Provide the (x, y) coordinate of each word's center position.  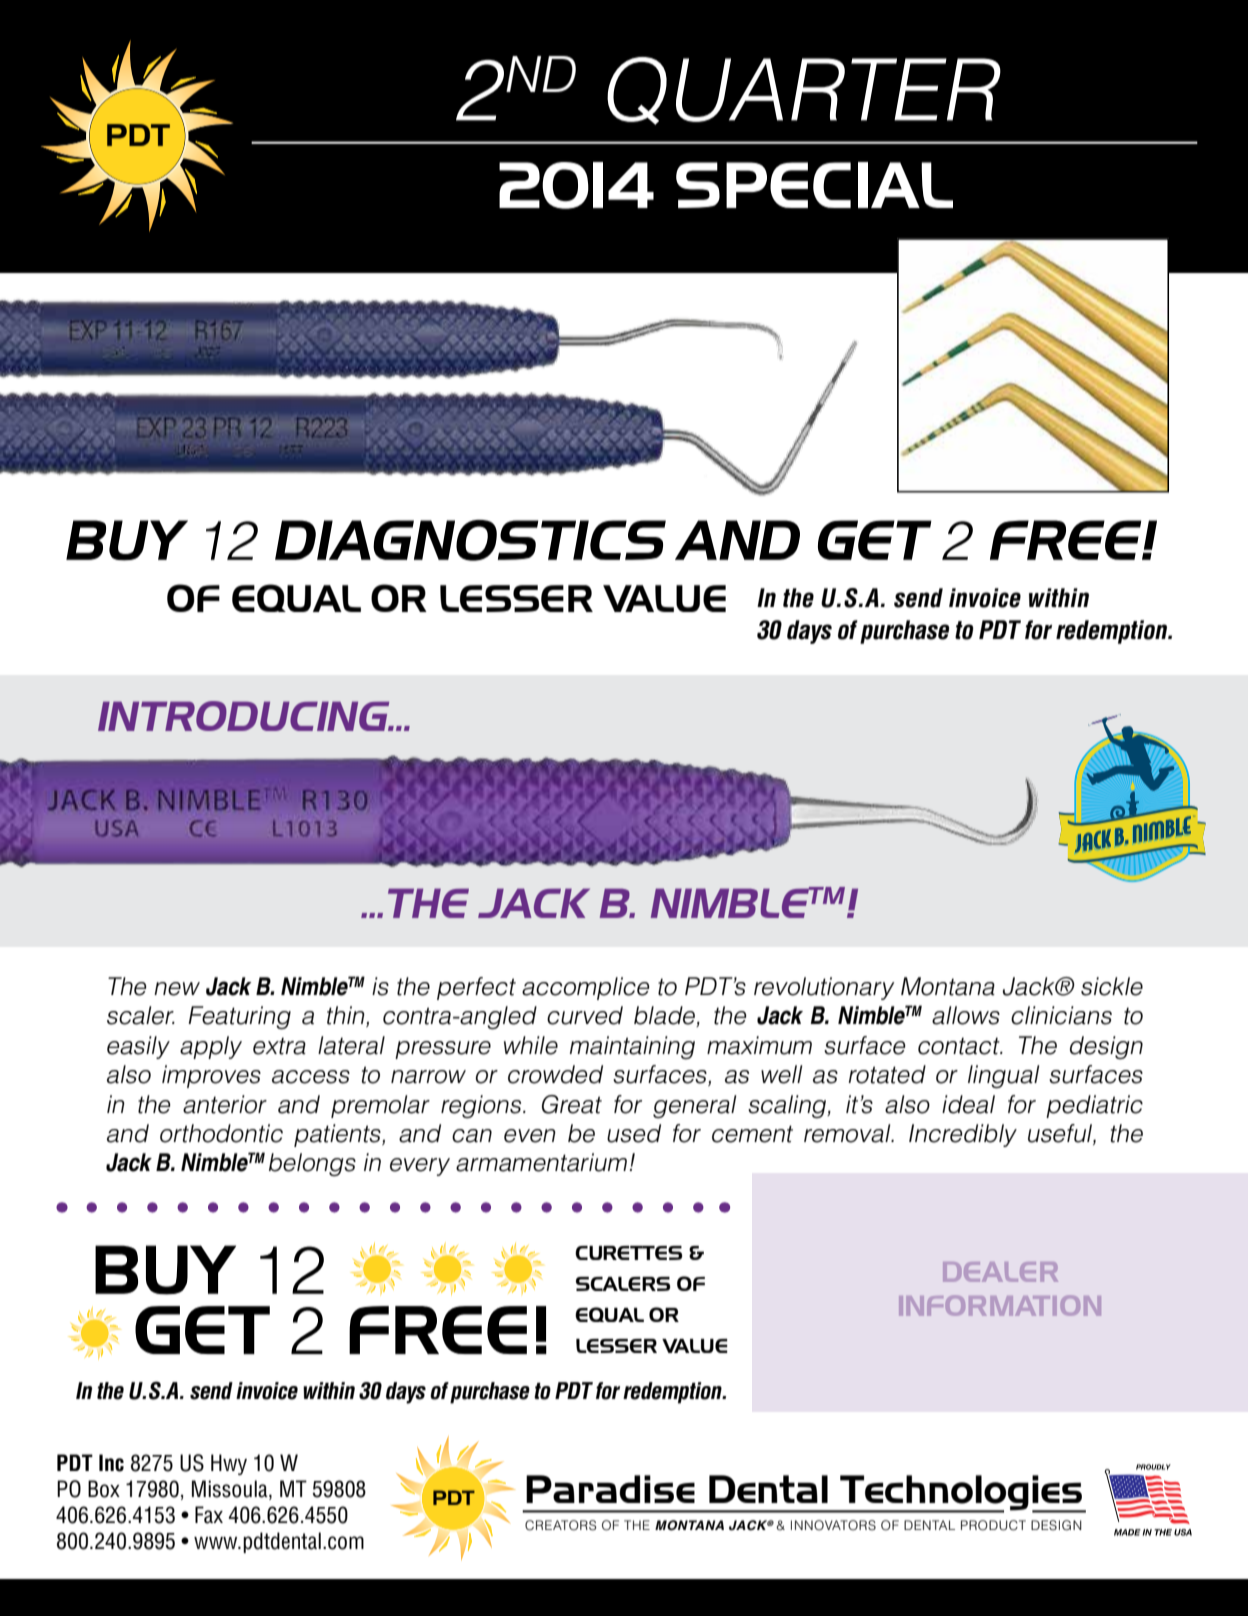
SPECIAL (814, 185)
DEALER (1000, 1272)
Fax (209, 1515)
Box (104, 1489)
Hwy (229, 1464)
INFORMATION (1000, 1305)
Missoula (231, 1490)
